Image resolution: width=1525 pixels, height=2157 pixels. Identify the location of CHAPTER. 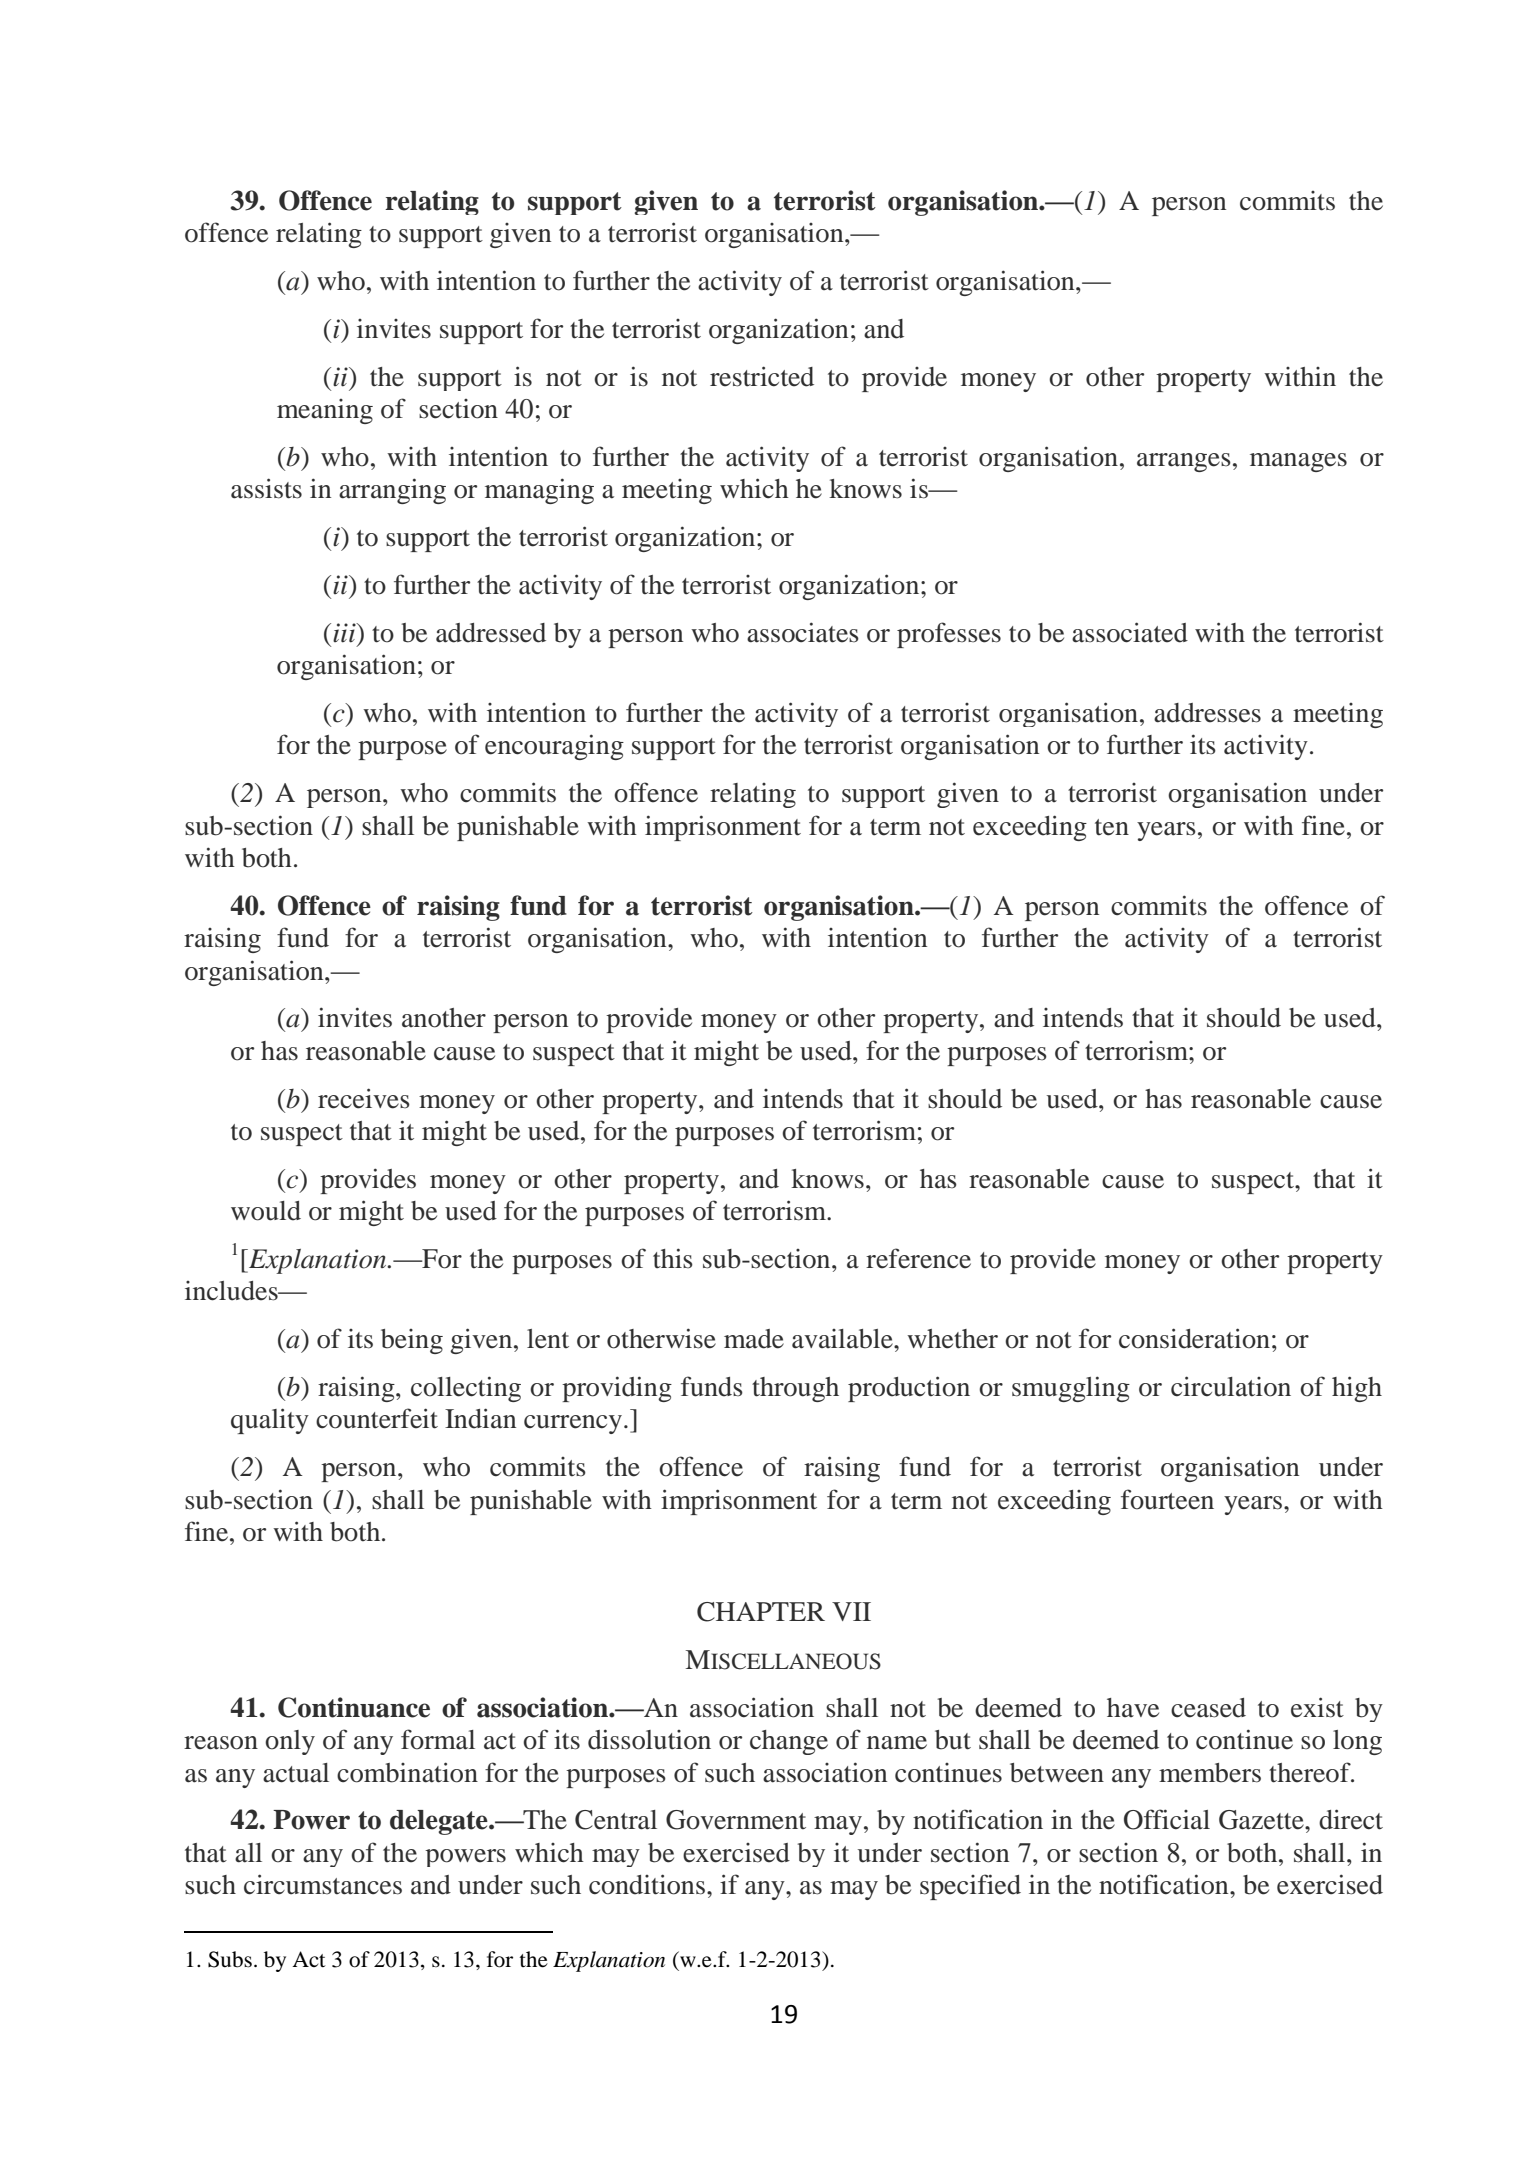
(761, 1612).
